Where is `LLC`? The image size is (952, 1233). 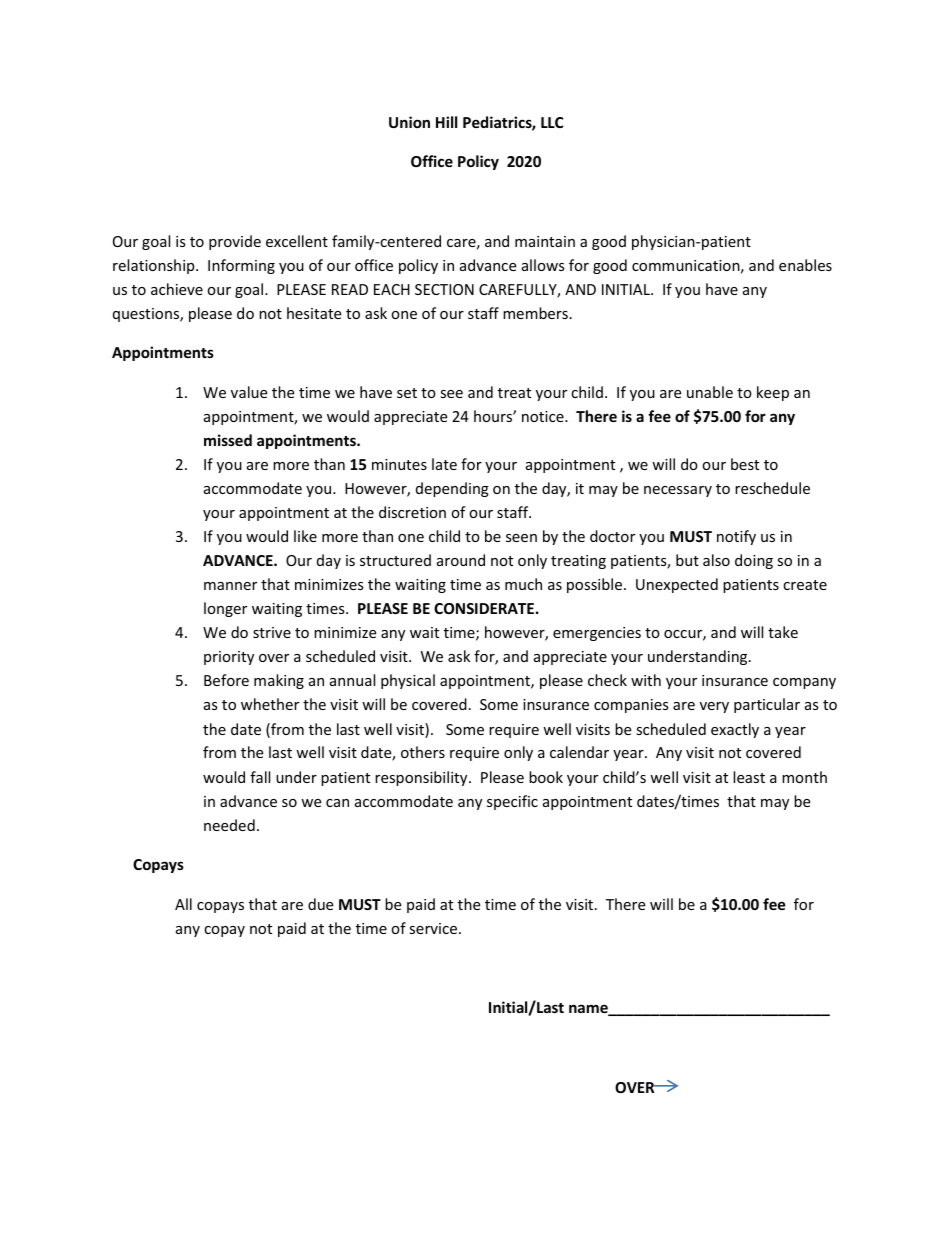
LLC is located at coordinates (552, 122).
